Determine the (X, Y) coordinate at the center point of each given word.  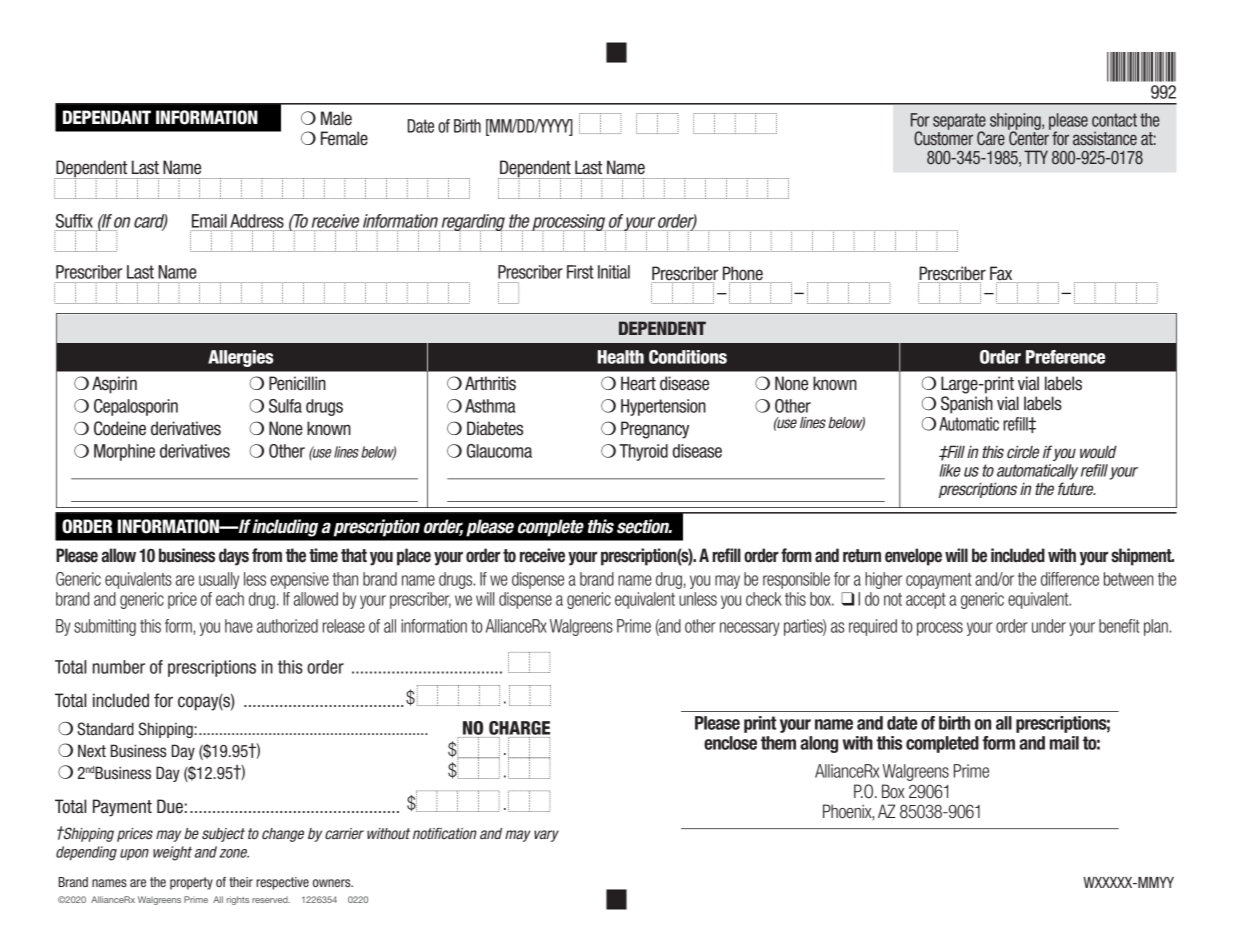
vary (546, 836)
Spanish (967, 405)
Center (1029, 137)
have (239, 626)
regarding (472, 223)
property (191, 883)
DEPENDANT (107, 117)
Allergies (240, 358)
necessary (750, 629)
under (1049, 626)
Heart (638, 383)
